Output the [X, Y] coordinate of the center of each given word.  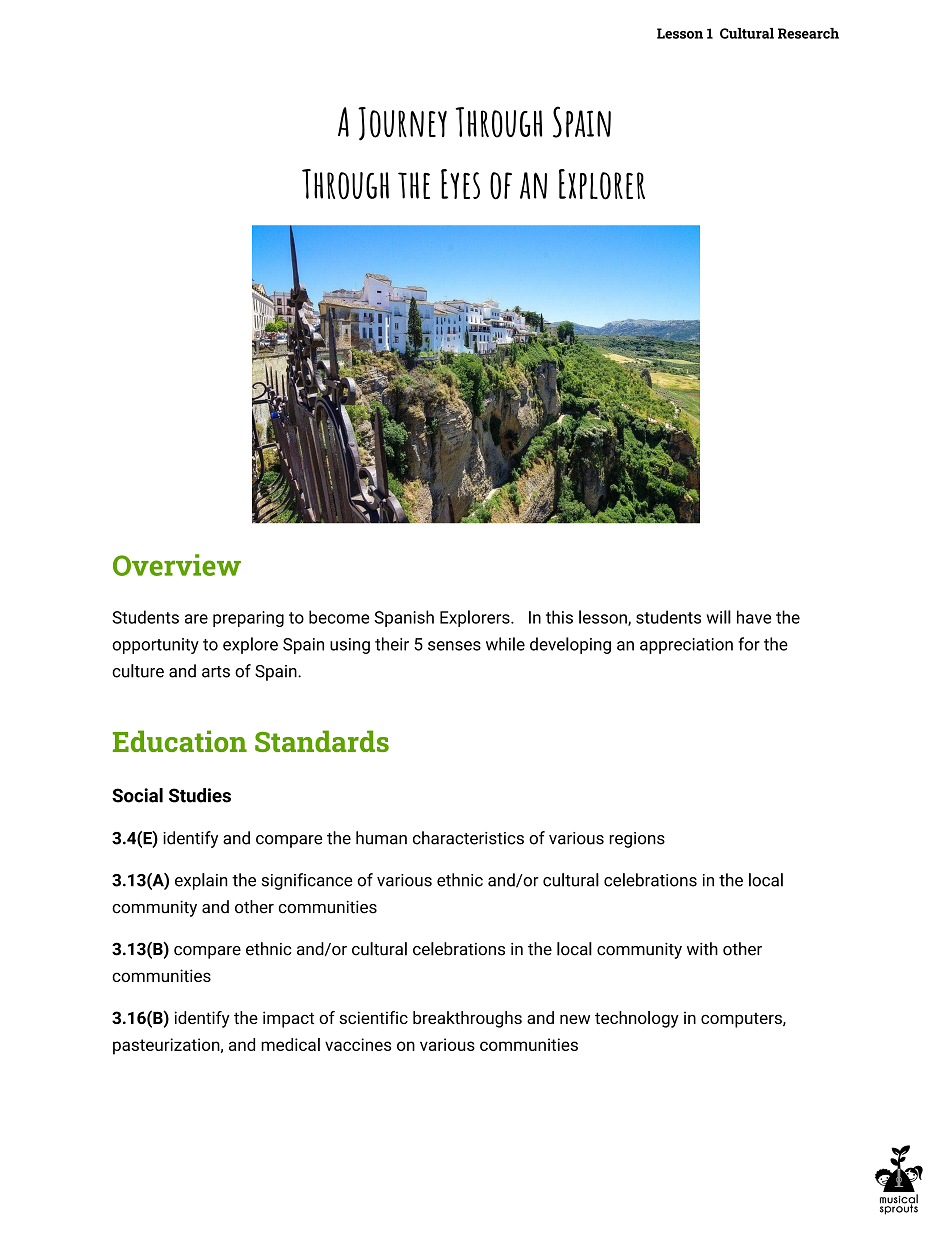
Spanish [404, 618]
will [718, 617]
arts [216, 672]
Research [808, 33]
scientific [373, 1017]
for [749, 644]
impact [288, 1019]
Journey [402, 124]
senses [454, 646]
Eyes [460, 184]
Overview [177, 565]
